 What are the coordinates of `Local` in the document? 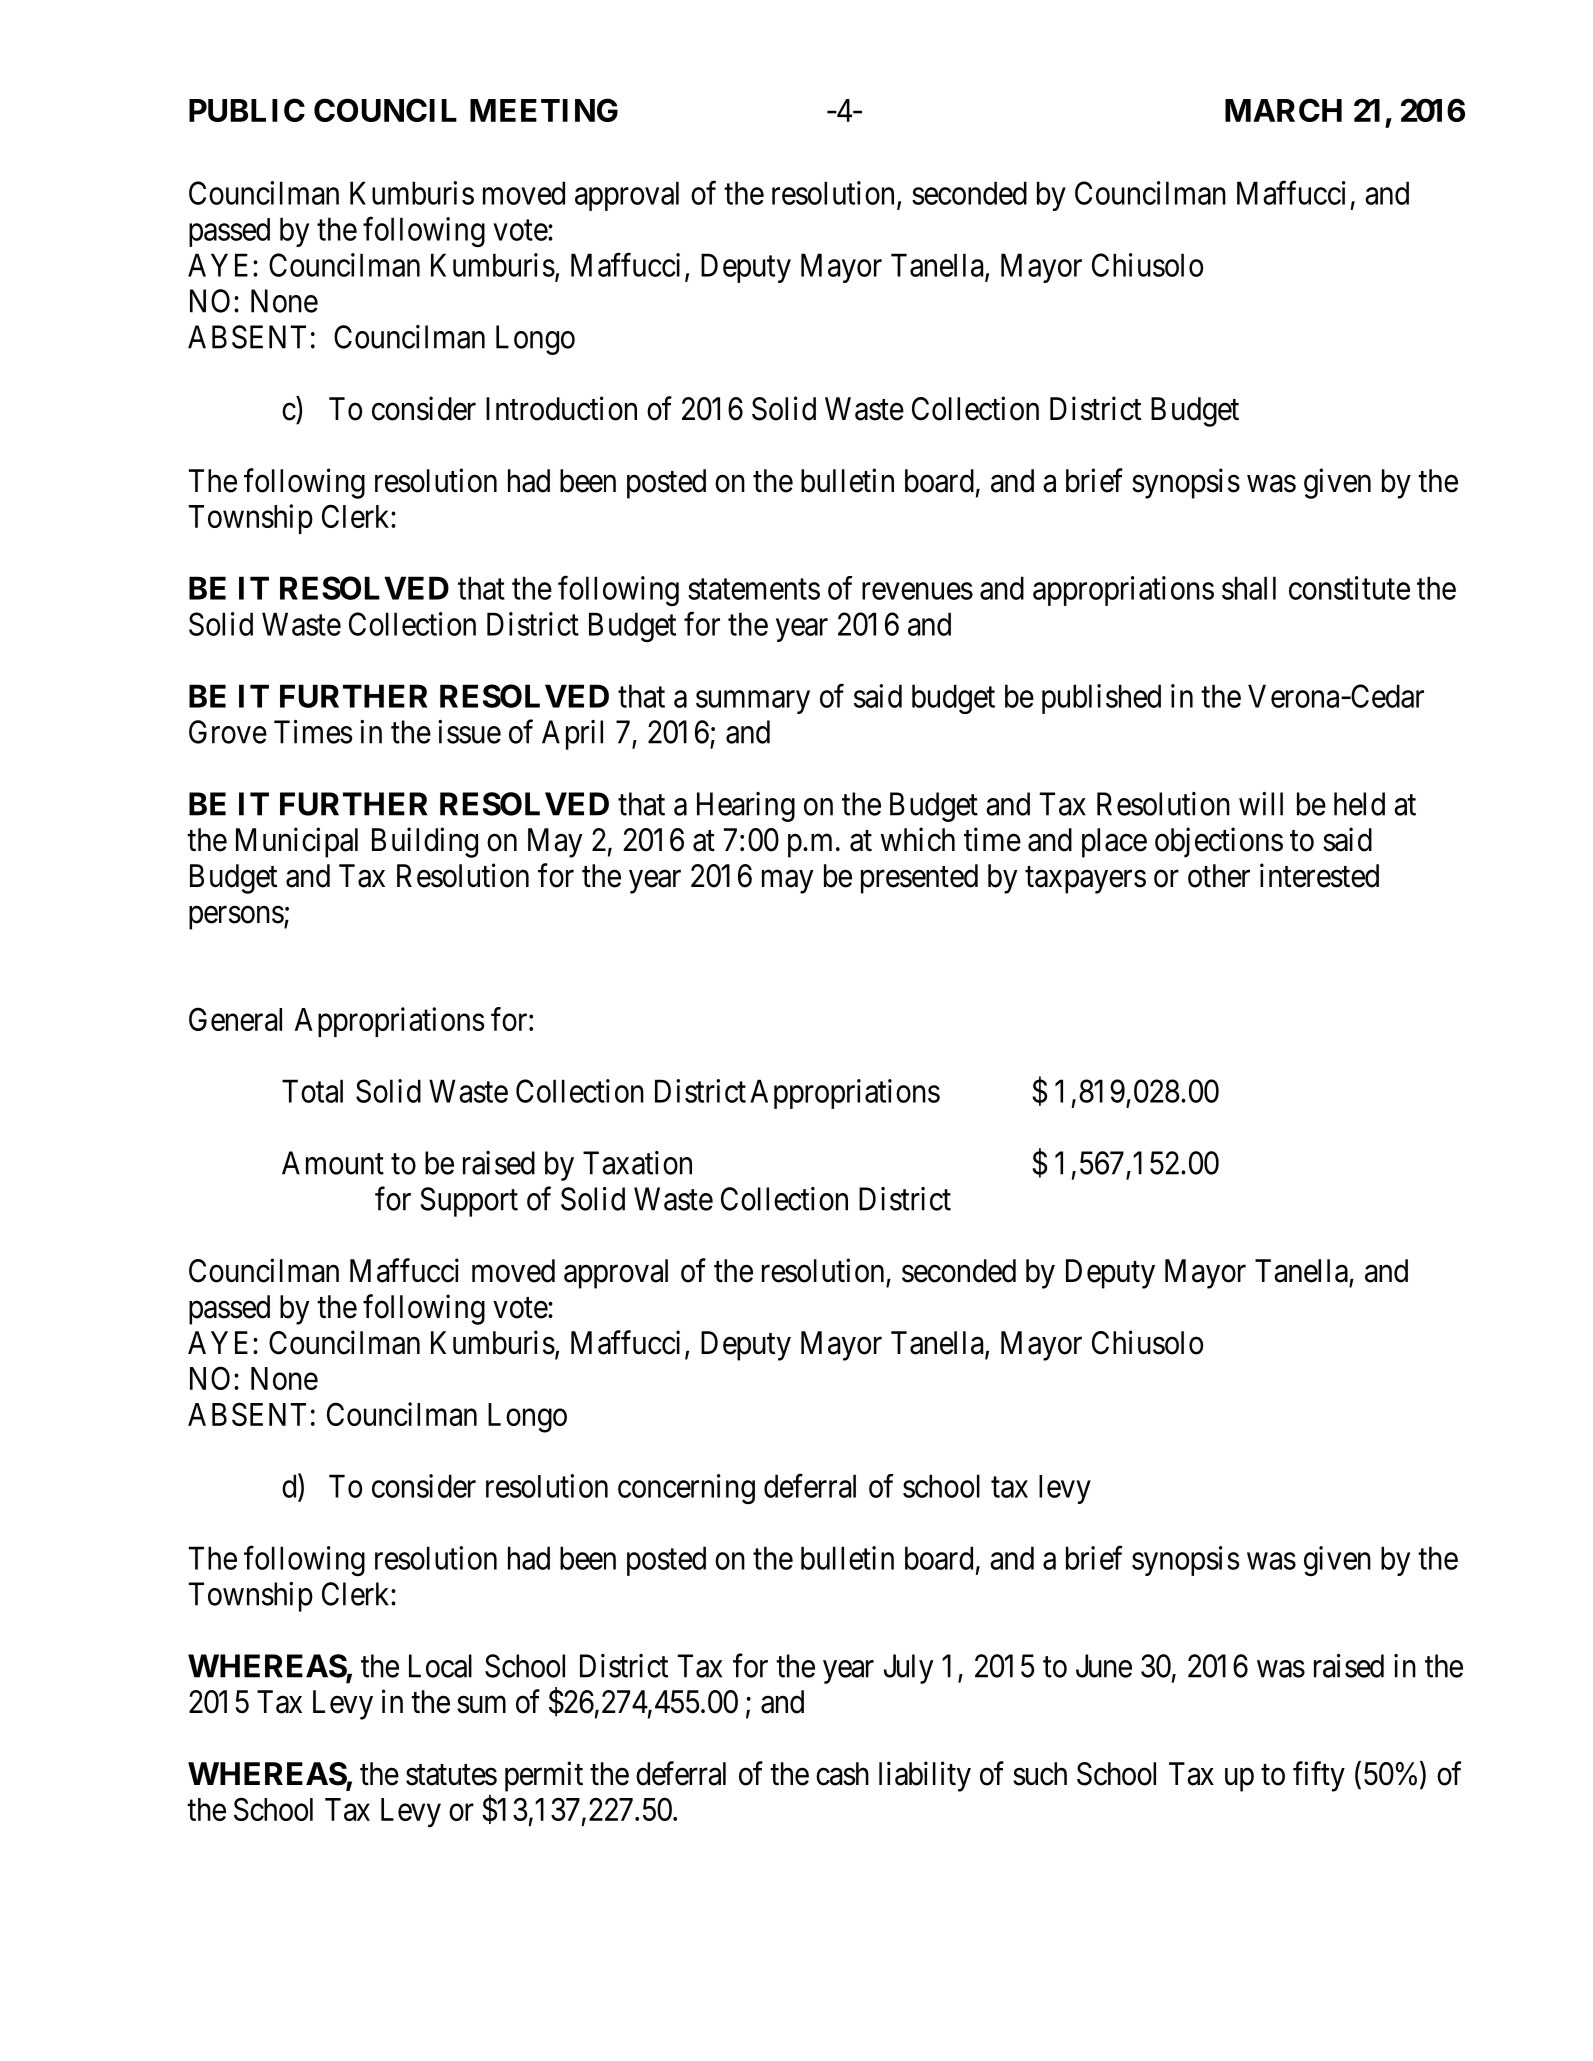 It's located at (440, 1666).
